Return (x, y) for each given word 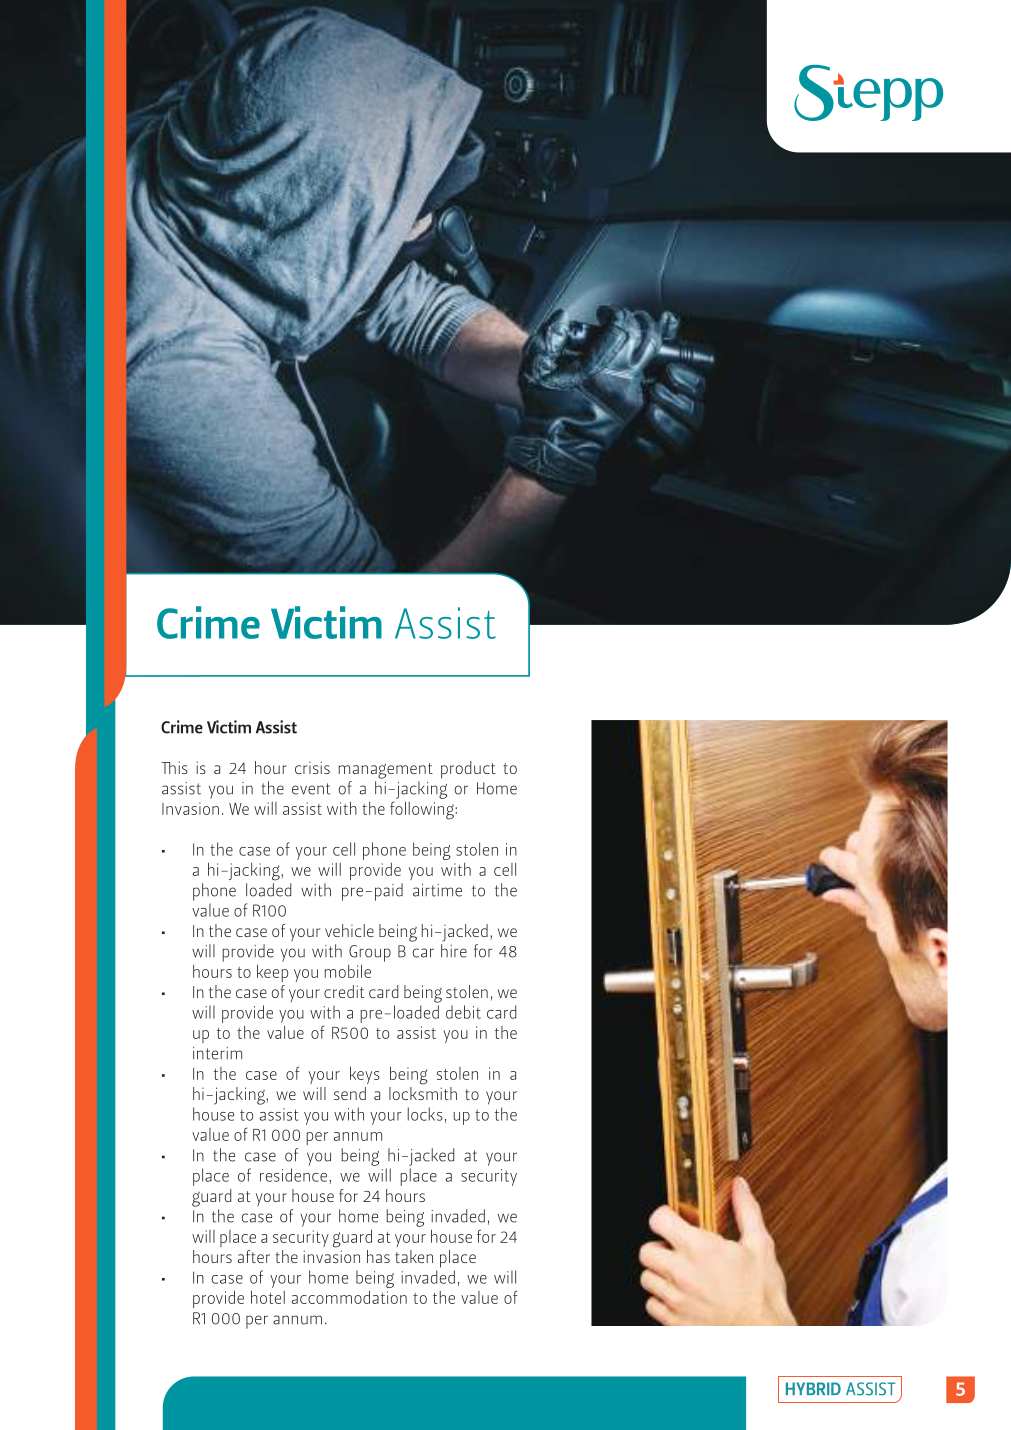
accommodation (349, 1297)
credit (344, 991)
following (423, 810)
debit (463, 1012)
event (311, 789)
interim (217, 1053)
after (254, 1256)
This (174, 767)
